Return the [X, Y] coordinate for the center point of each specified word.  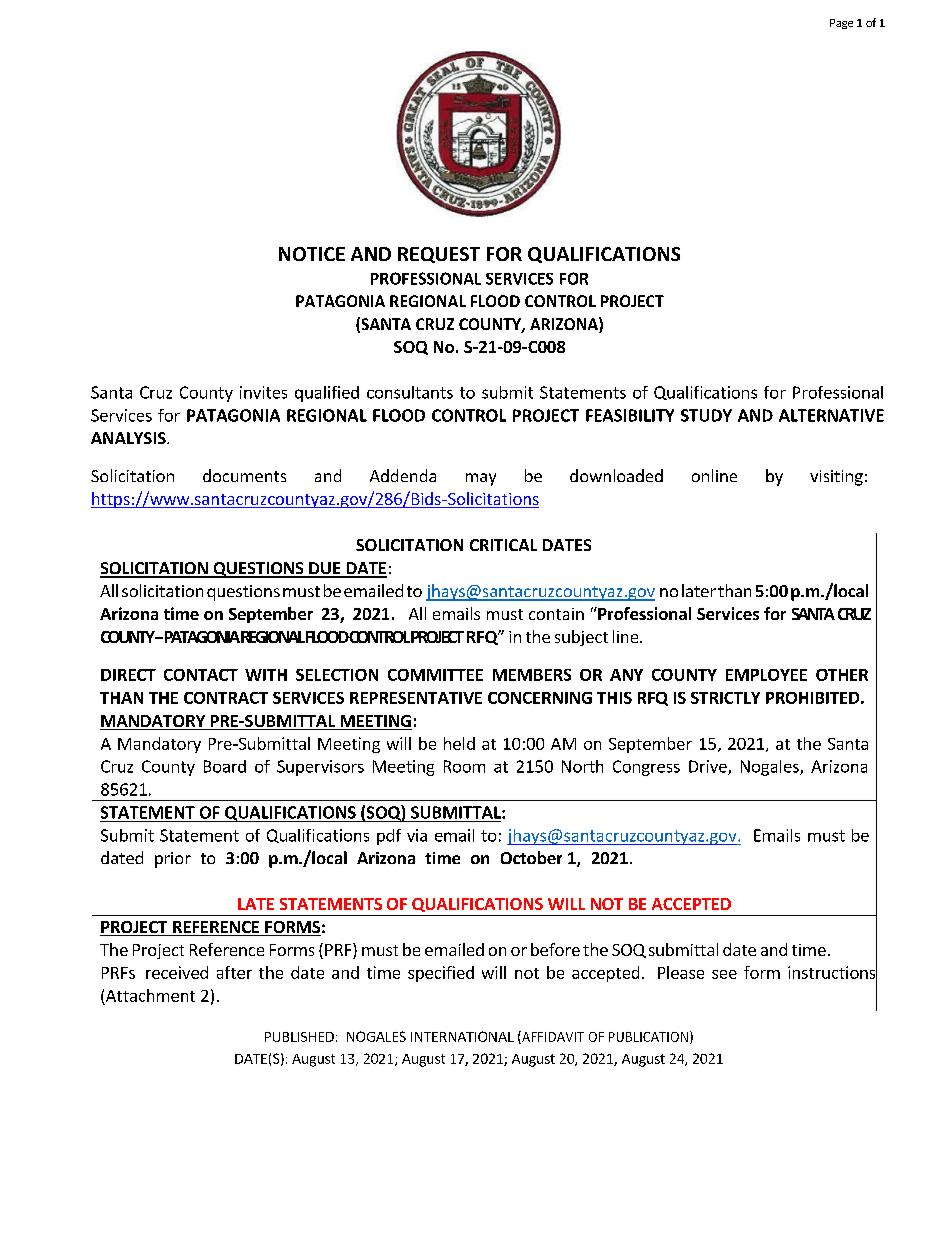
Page [841, 24]
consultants [410, 392]
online [714, 475]
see [724, 974]
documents [244, 475]
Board [225, 766]
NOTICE [312, 254]
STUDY [706, 415]
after [234, 972]
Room [464, 766]
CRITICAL [503, 545]
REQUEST [439, 255]
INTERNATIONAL [462, 1036]
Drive [709, 767]
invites [263, 392]
